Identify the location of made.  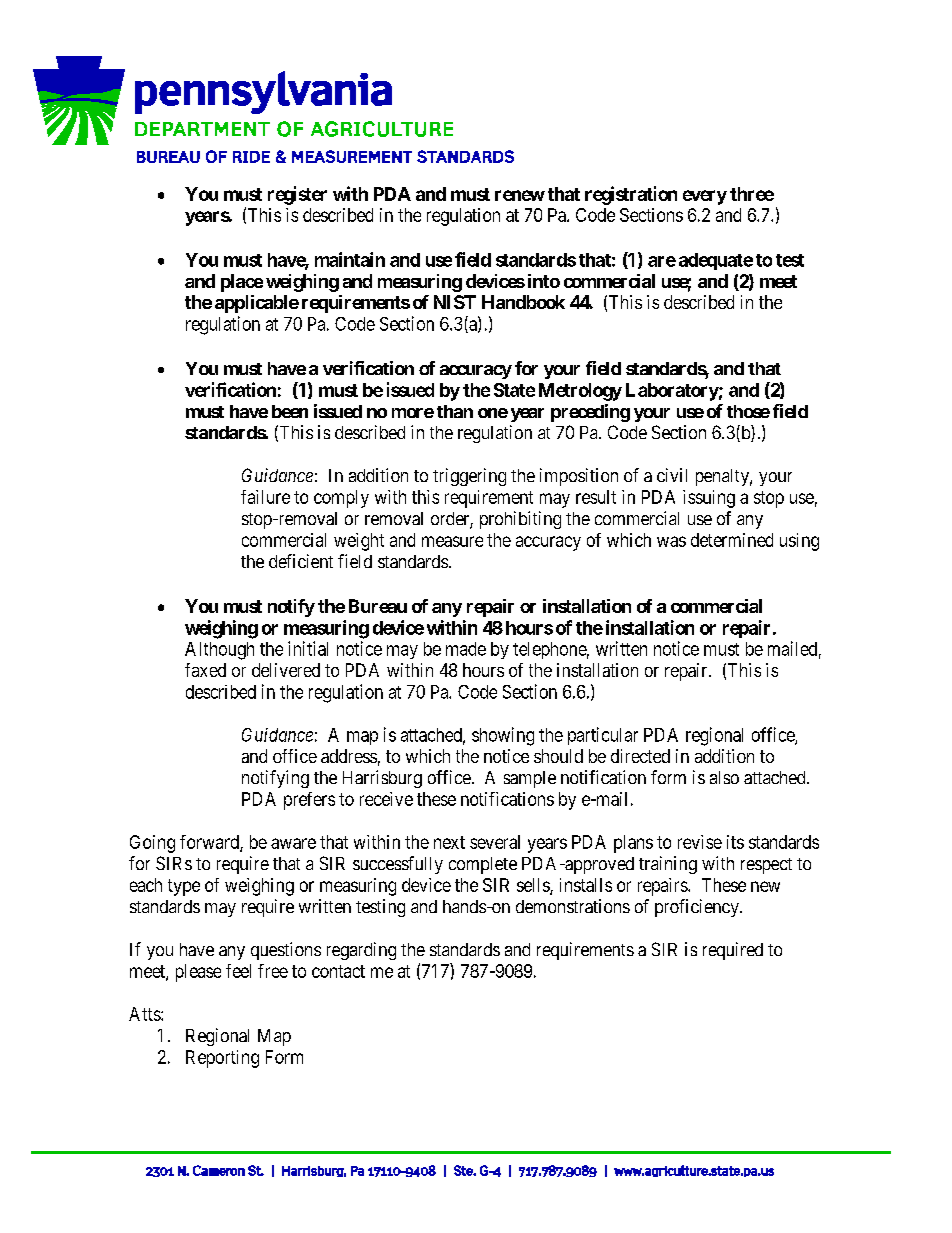
(466, 649).
